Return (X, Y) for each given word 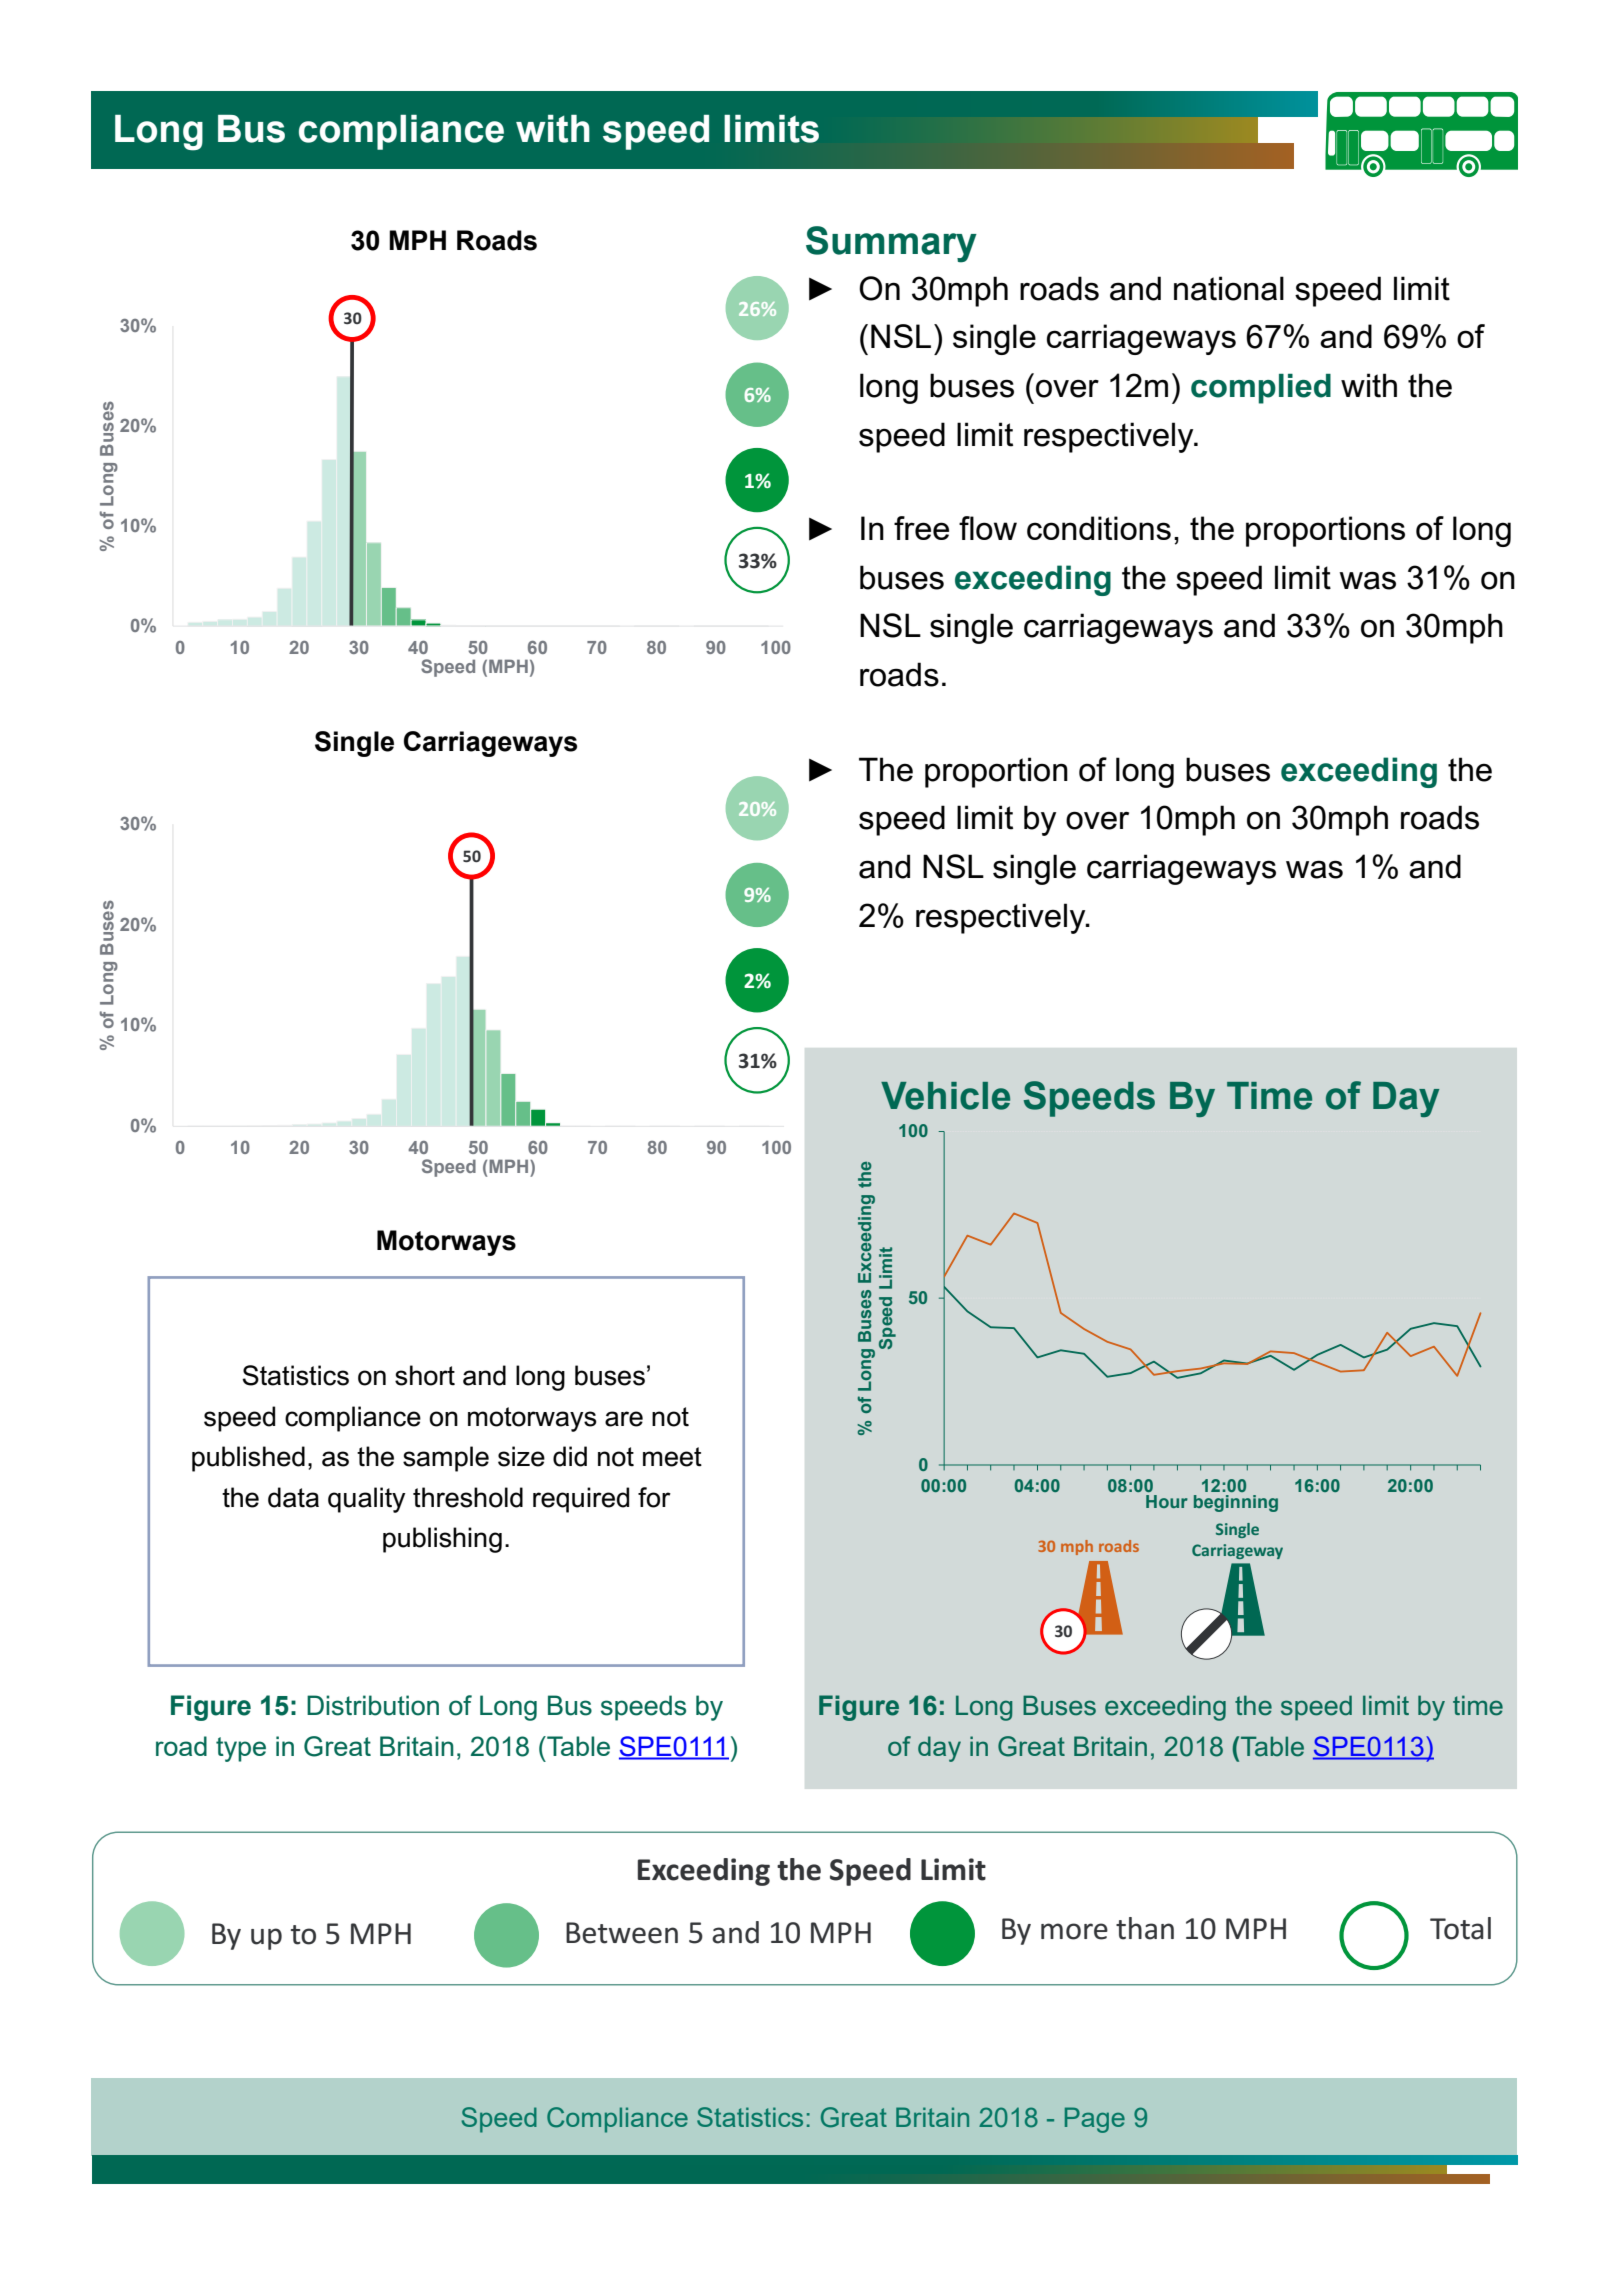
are (624, 1419)
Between (622, 1933)
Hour (1167, 1501)
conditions (1099, 528)
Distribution (373, 1705)
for (654, 1497)
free (921, 528)
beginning (1236, 1503)
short (425, 1375)
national (1229, 288)
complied (1261, 389)
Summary (891, 244)
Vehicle (945, 1096)
